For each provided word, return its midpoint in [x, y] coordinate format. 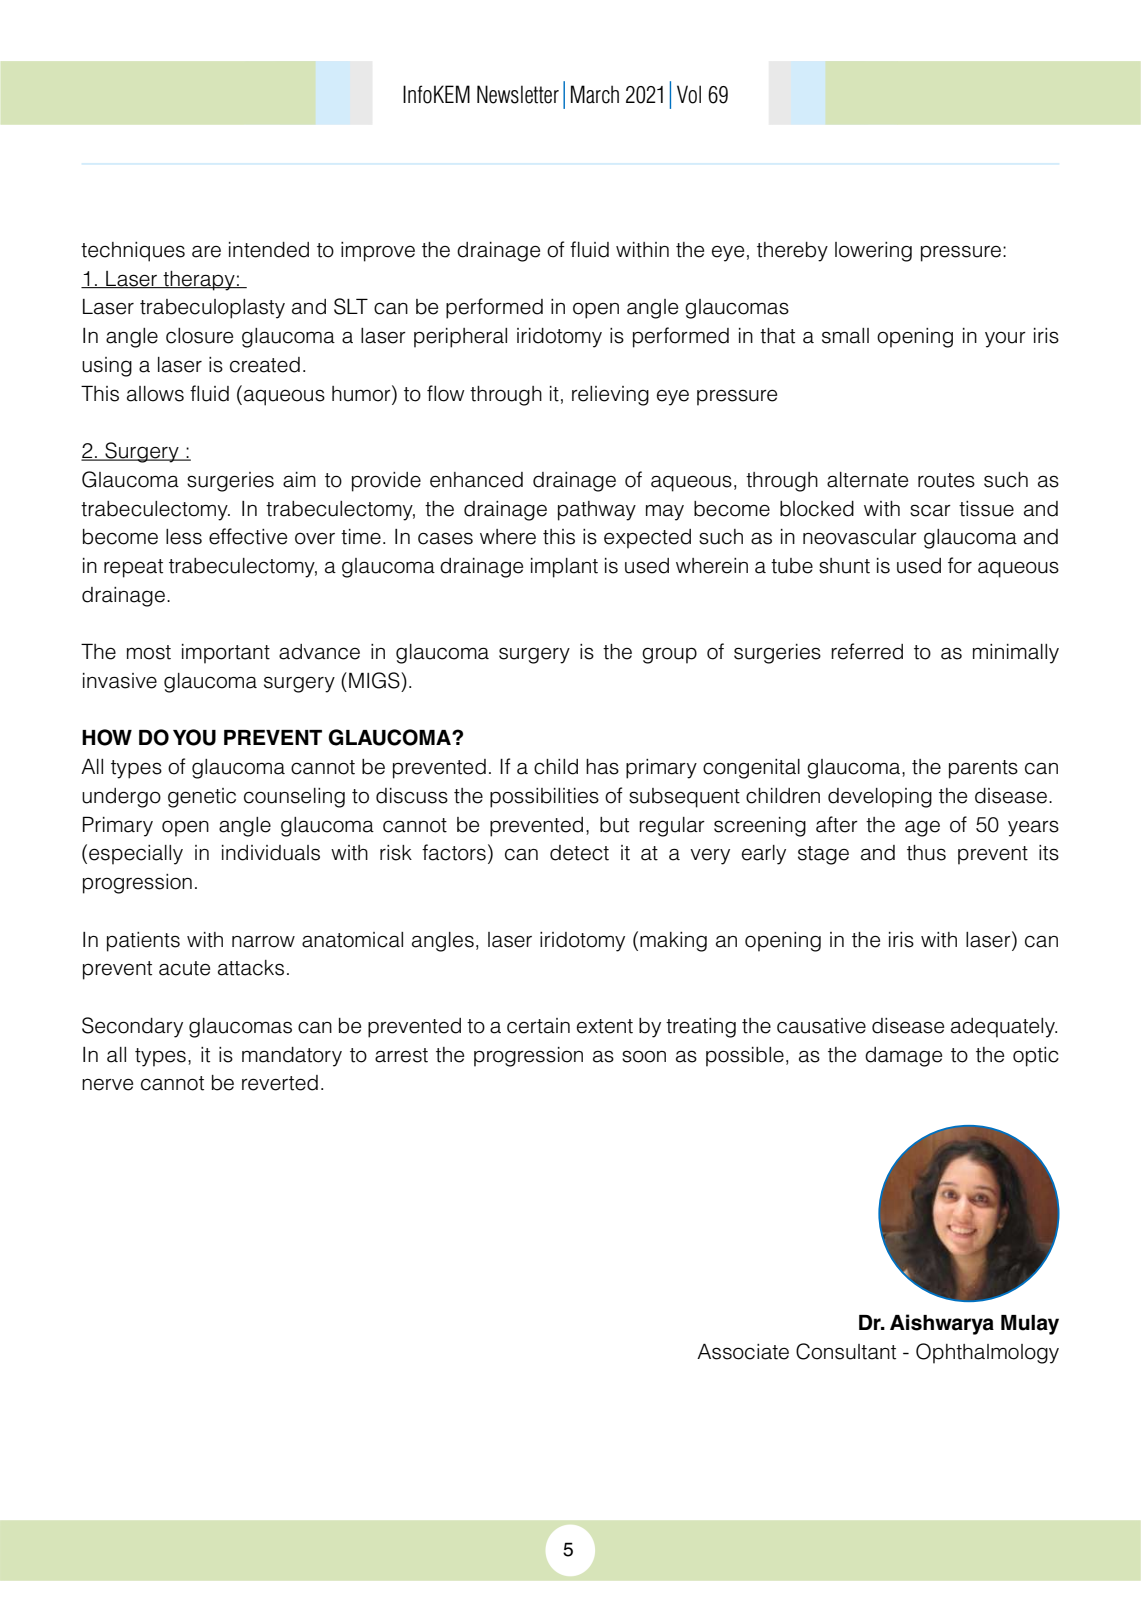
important [226, 654]
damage [903, 1057]
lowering [873, 252]
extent [605, 1026]
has [602, 767]
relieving [610, 396]
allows [155, 394]
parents [983, 769]
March [595, 94]
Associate [743, 1352]
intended [269, 250]
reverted [280, 1083]
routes [946, 480]
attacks [251, 968]
